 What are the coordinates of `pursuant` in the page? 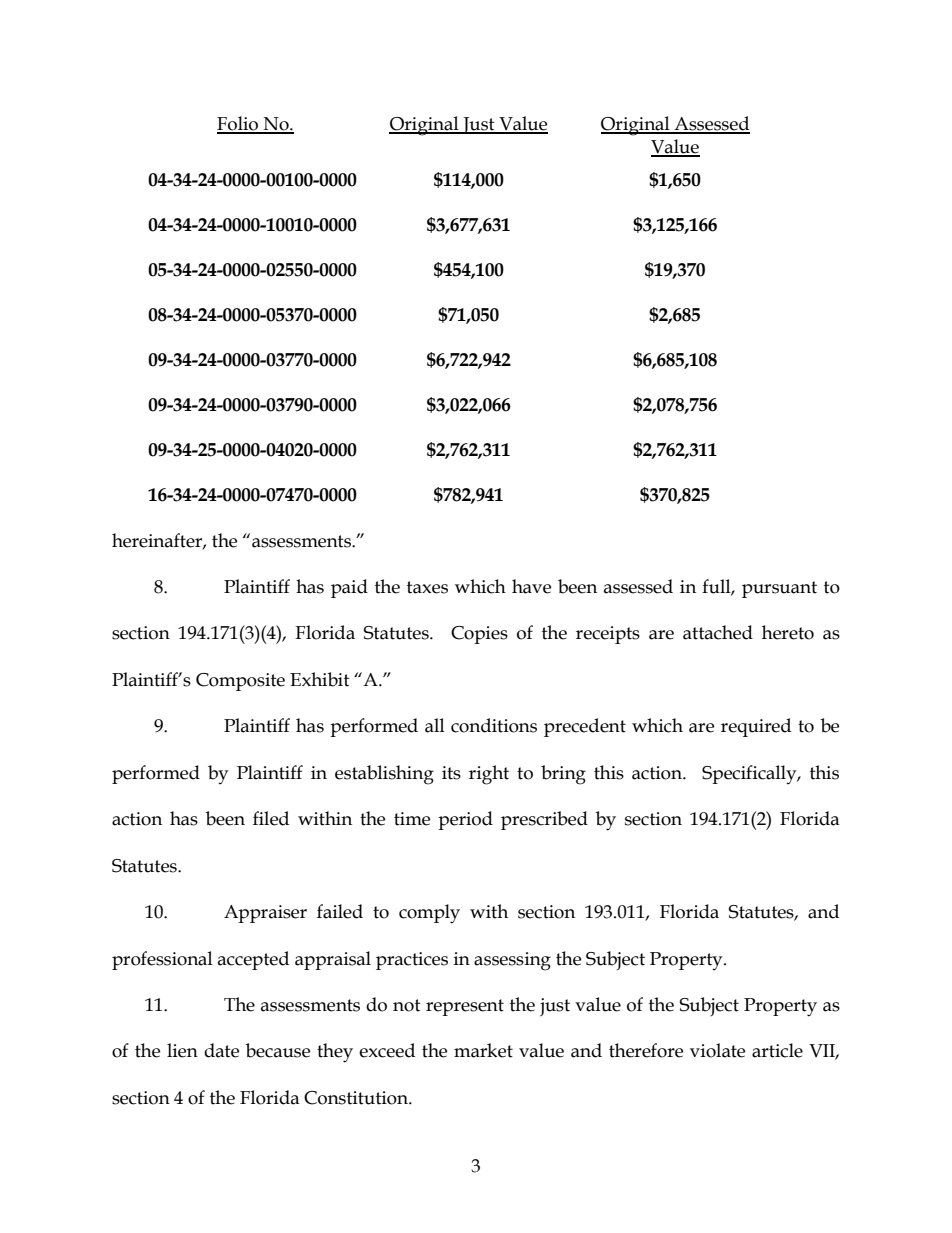 It's located at (779, 589).
